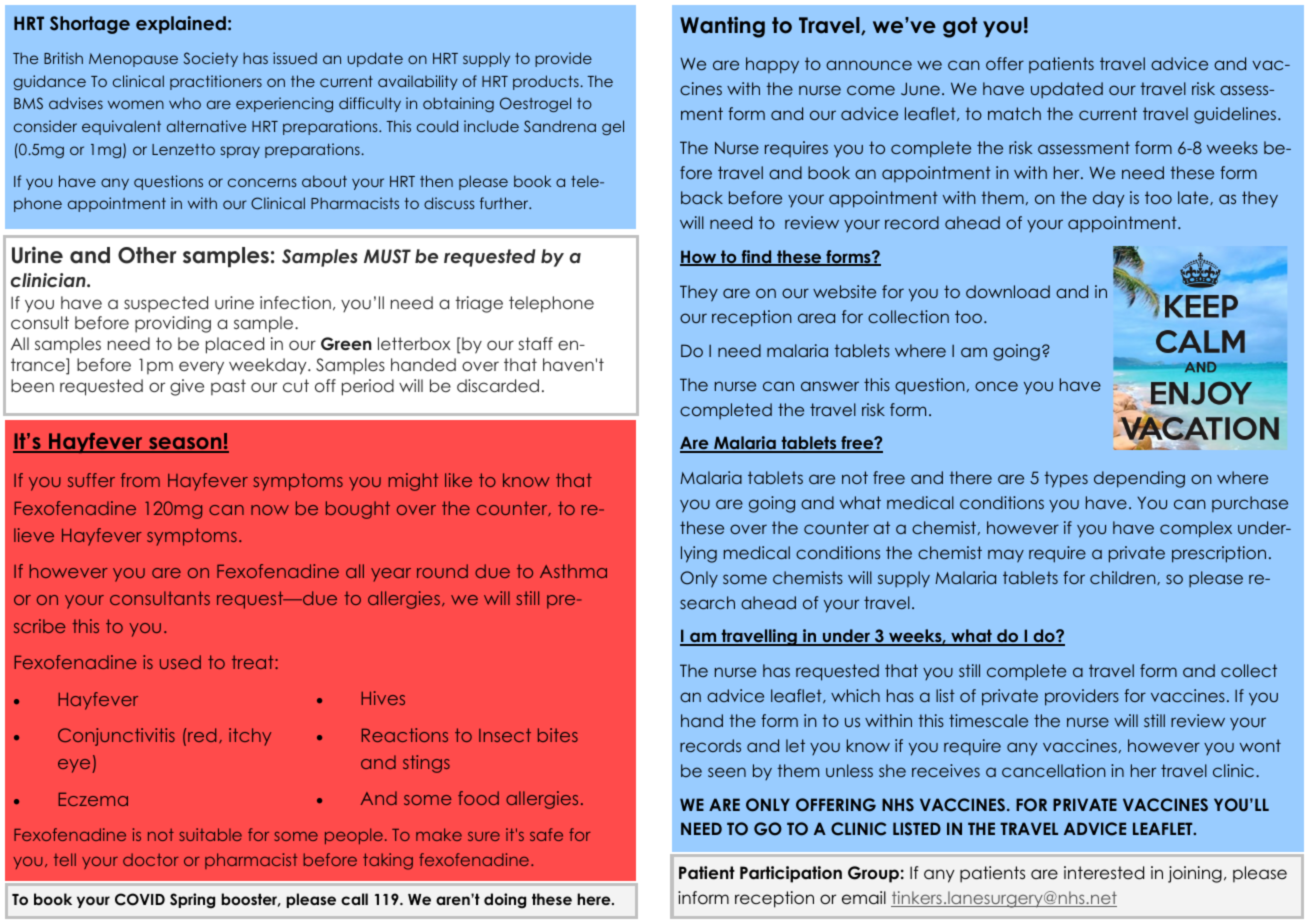  Describe the element at coordinates (960, 27) in the image. I see `got` at that location.
